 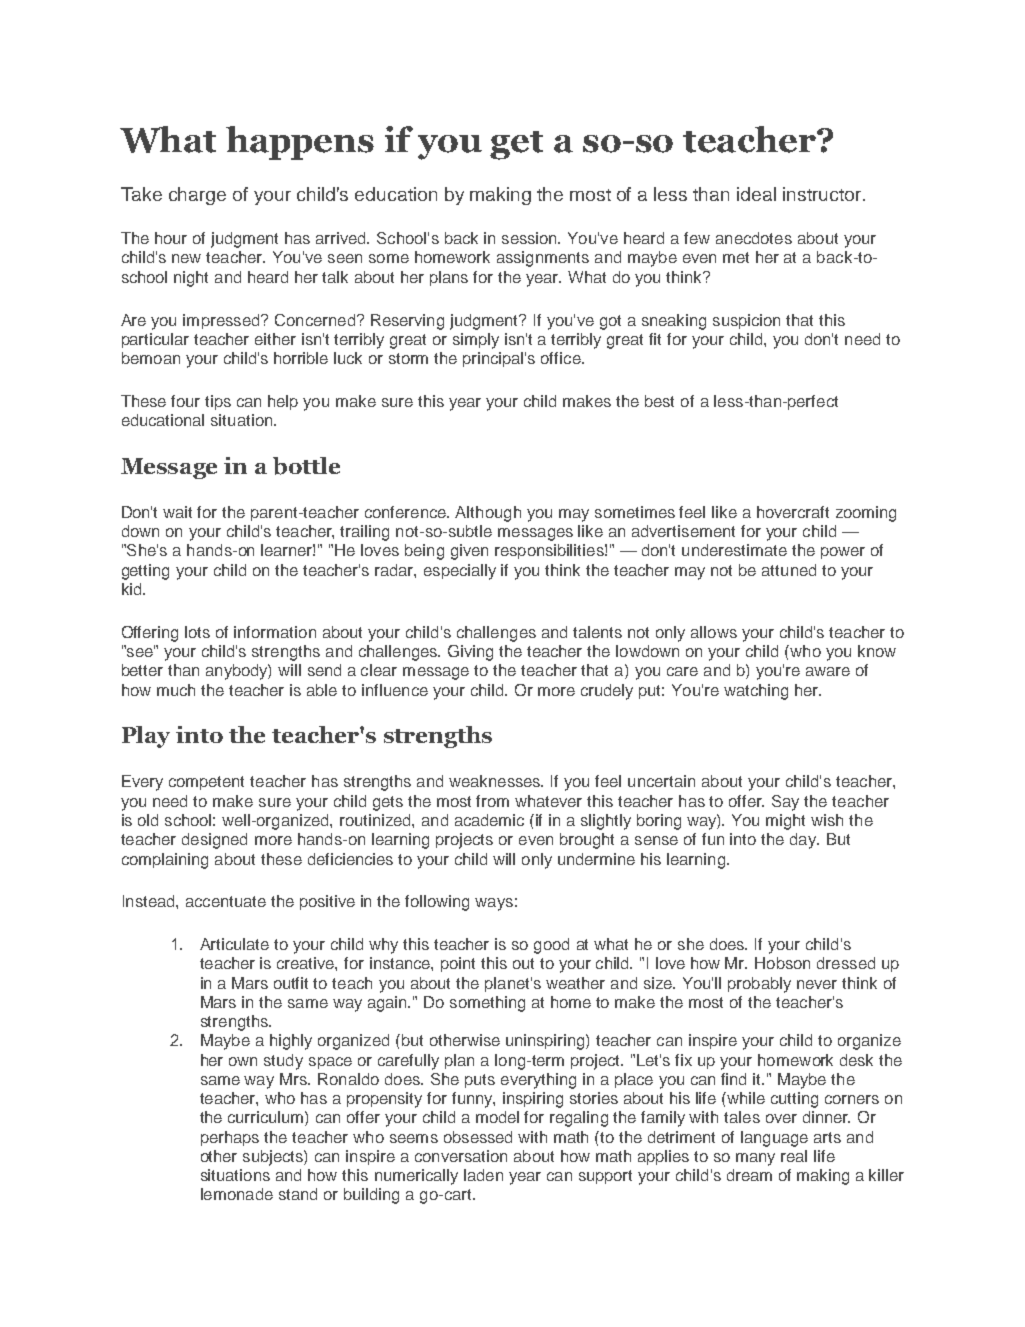 What do you see at coordinates (828, 671) in the screenshot?
I see `aware` at bounding box center [828, 671].
